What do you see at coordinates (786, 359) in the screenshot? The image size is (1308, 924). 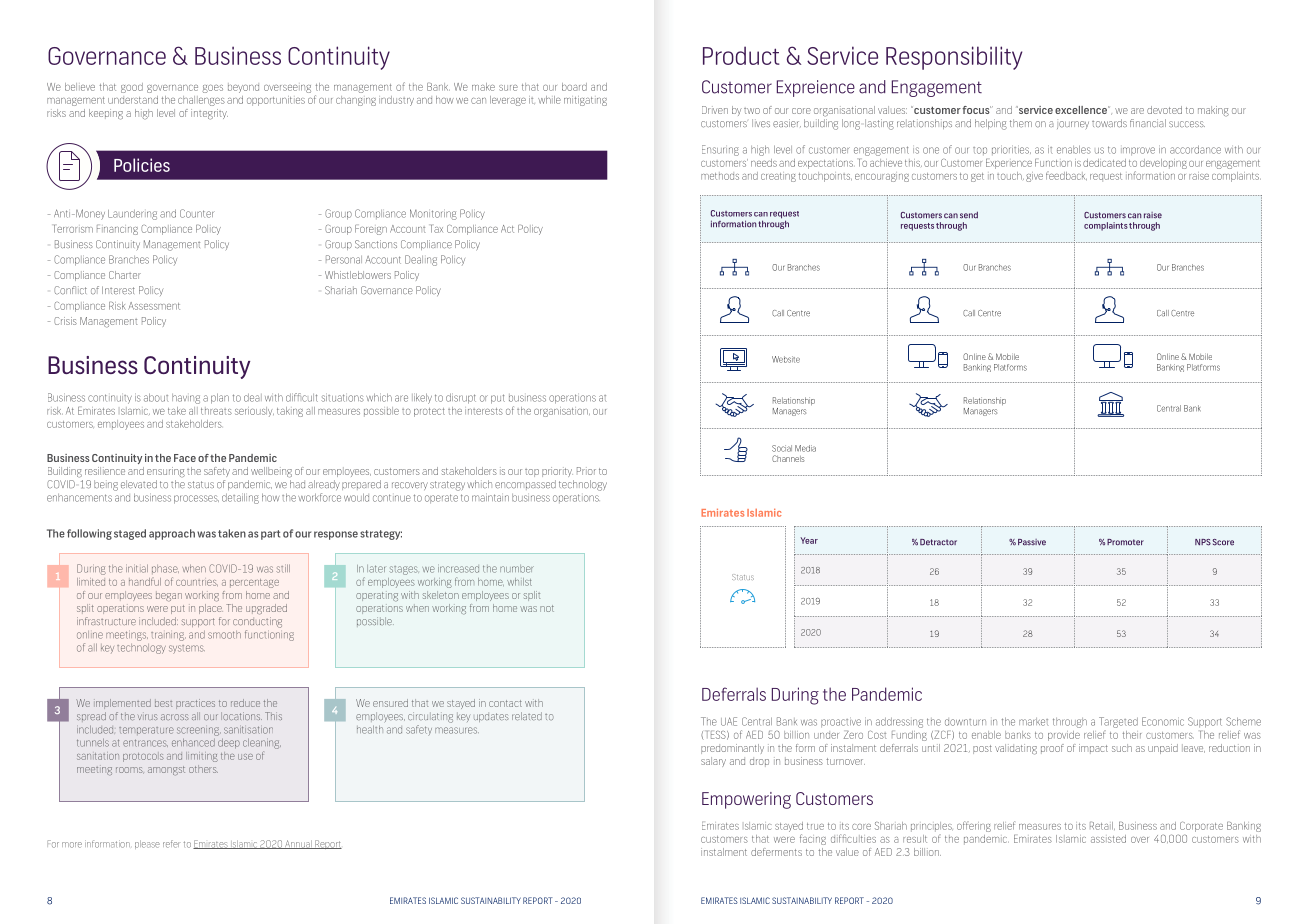 I see `Website` at bounding box center [786, 359].
